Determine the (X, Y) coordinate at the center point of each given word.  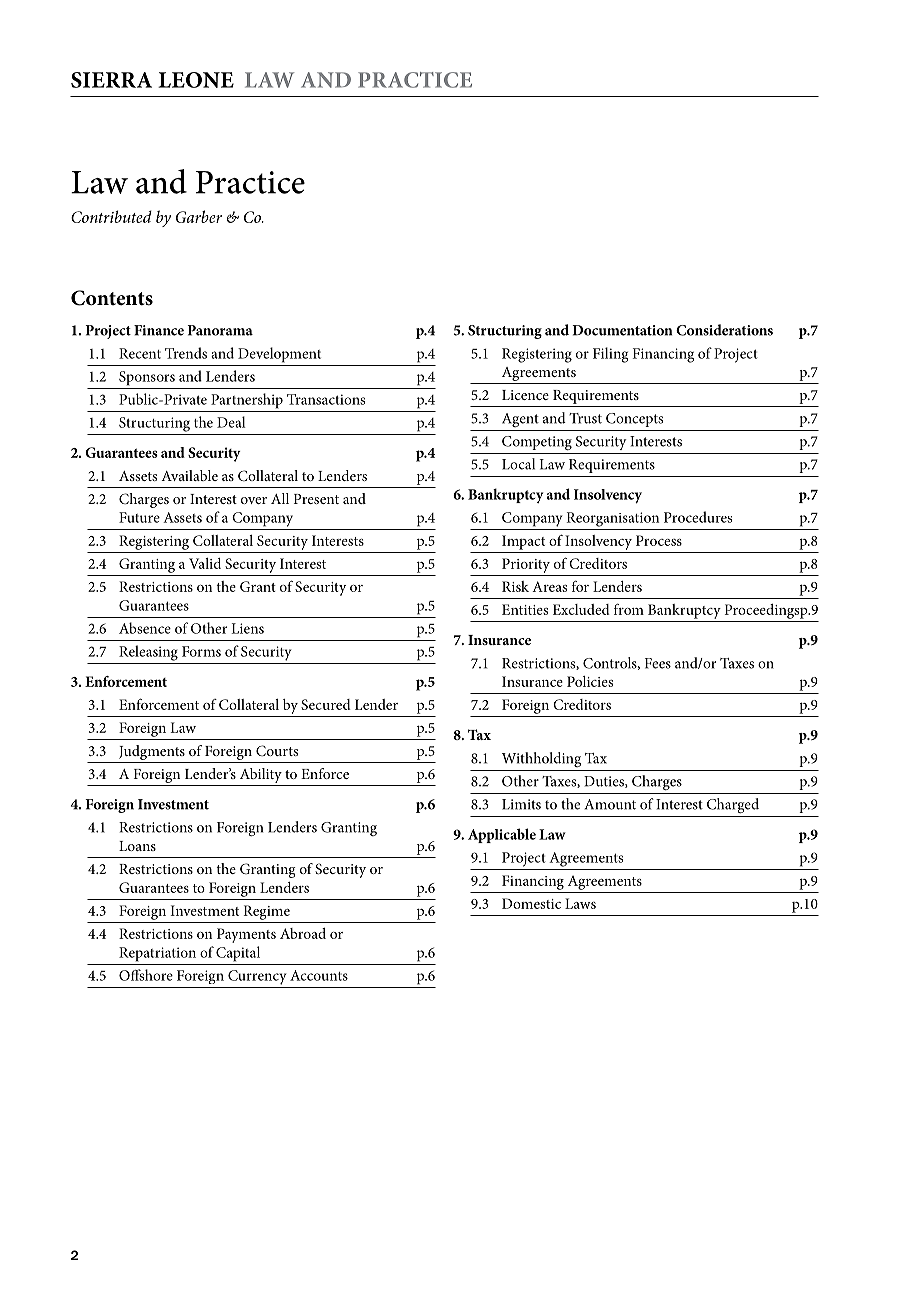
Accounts (319, 975)
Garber (199, 216)
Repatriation (157, 954)
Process (659, 540)
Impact (523, 542)
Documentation (622, 330)
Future (139, 517)
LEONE (196, 80)
